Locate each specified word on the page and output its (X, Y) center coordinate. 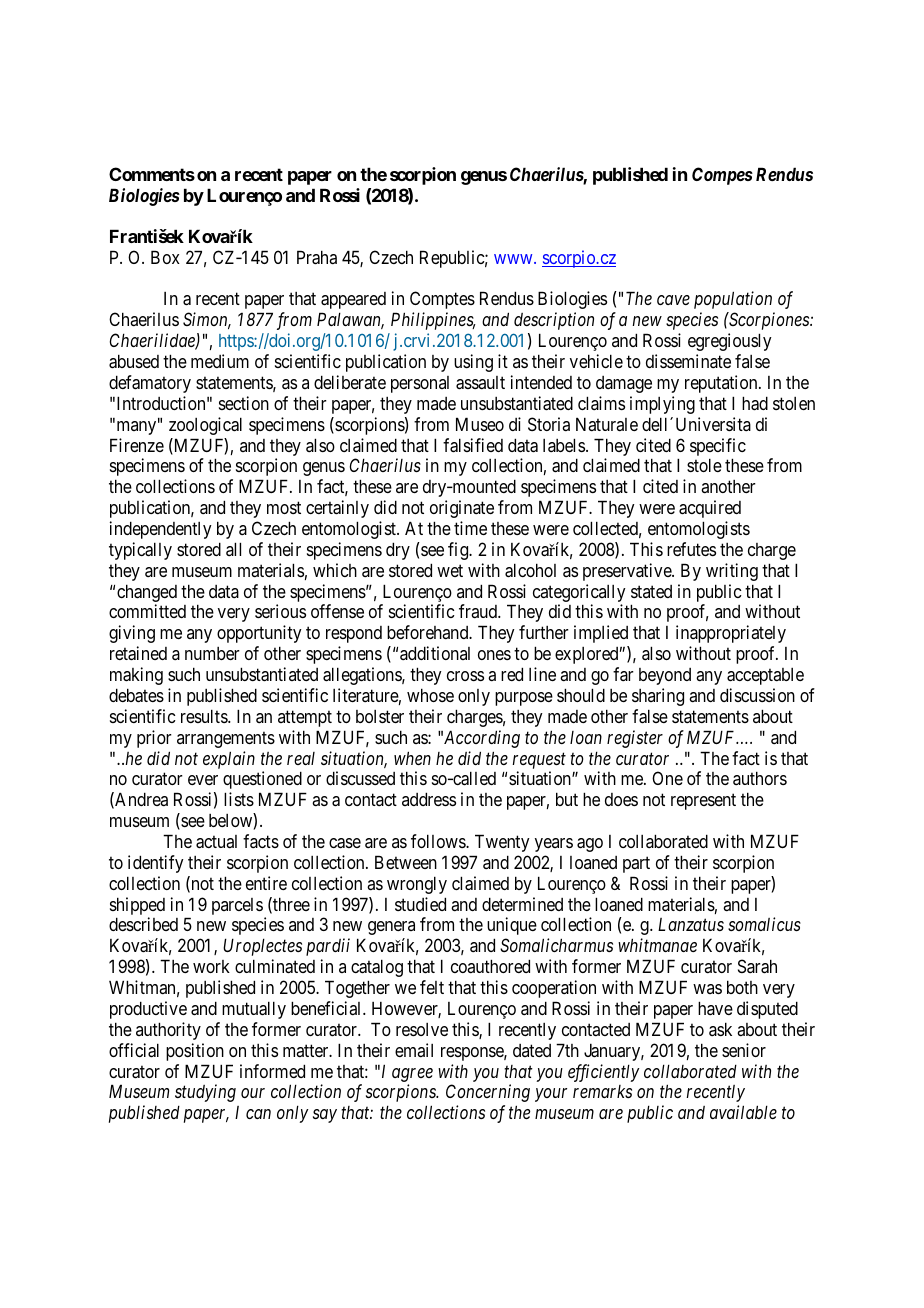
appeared (353, 300)
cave (673, 300)
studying (205, 1093)
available (743, 1112)
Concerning (488, 1093)
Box (165, 257)
